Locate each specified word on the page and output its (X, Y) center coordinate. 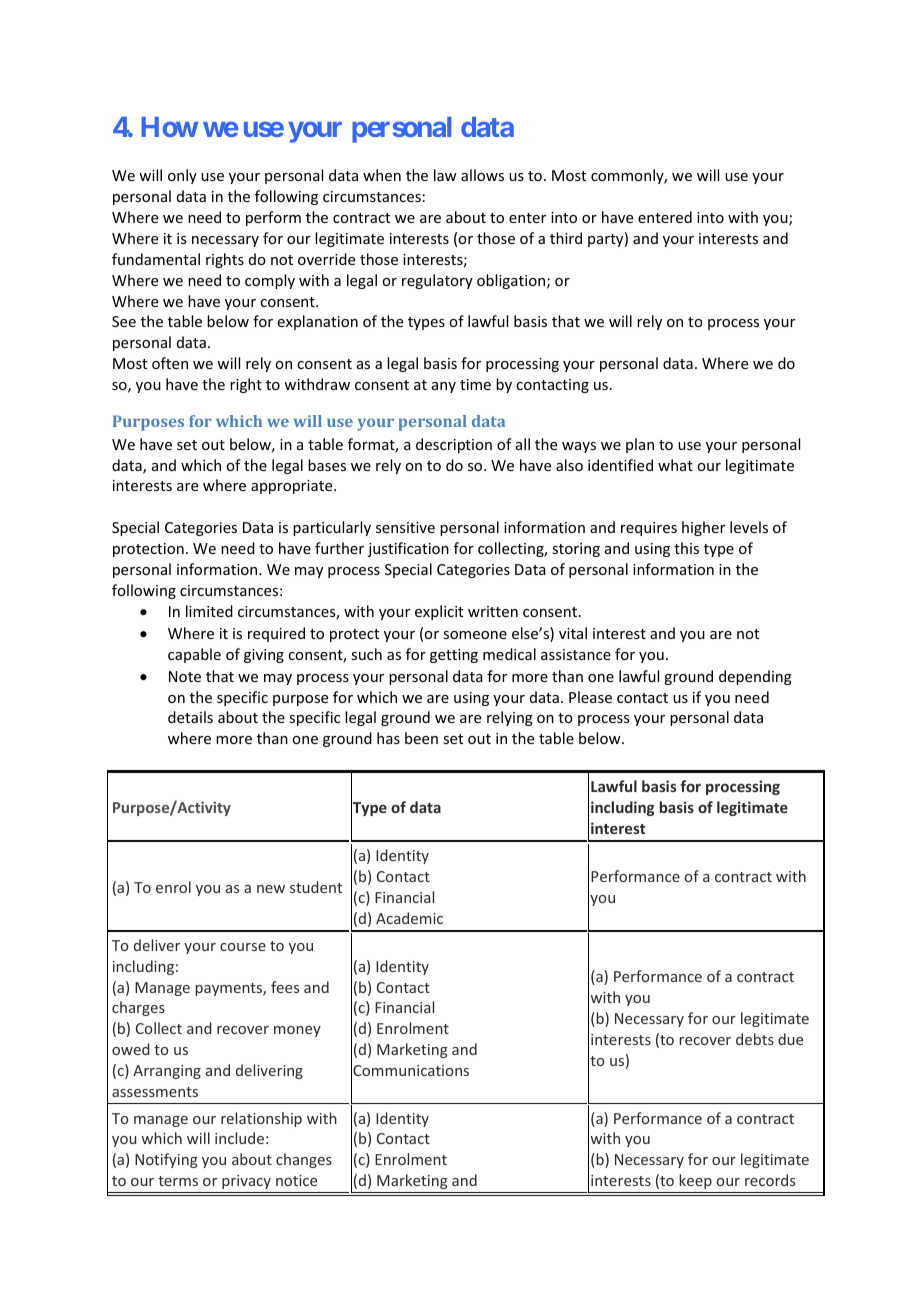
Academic (409, 918)
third (566, 238)
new (271, 889)
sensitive (405, 527)
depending (755, 677)
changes (304, 1160)
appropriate (293, 487)
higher (703, 528)
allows (482, 175)
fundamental (156, 259)
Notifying (166, 1160)
